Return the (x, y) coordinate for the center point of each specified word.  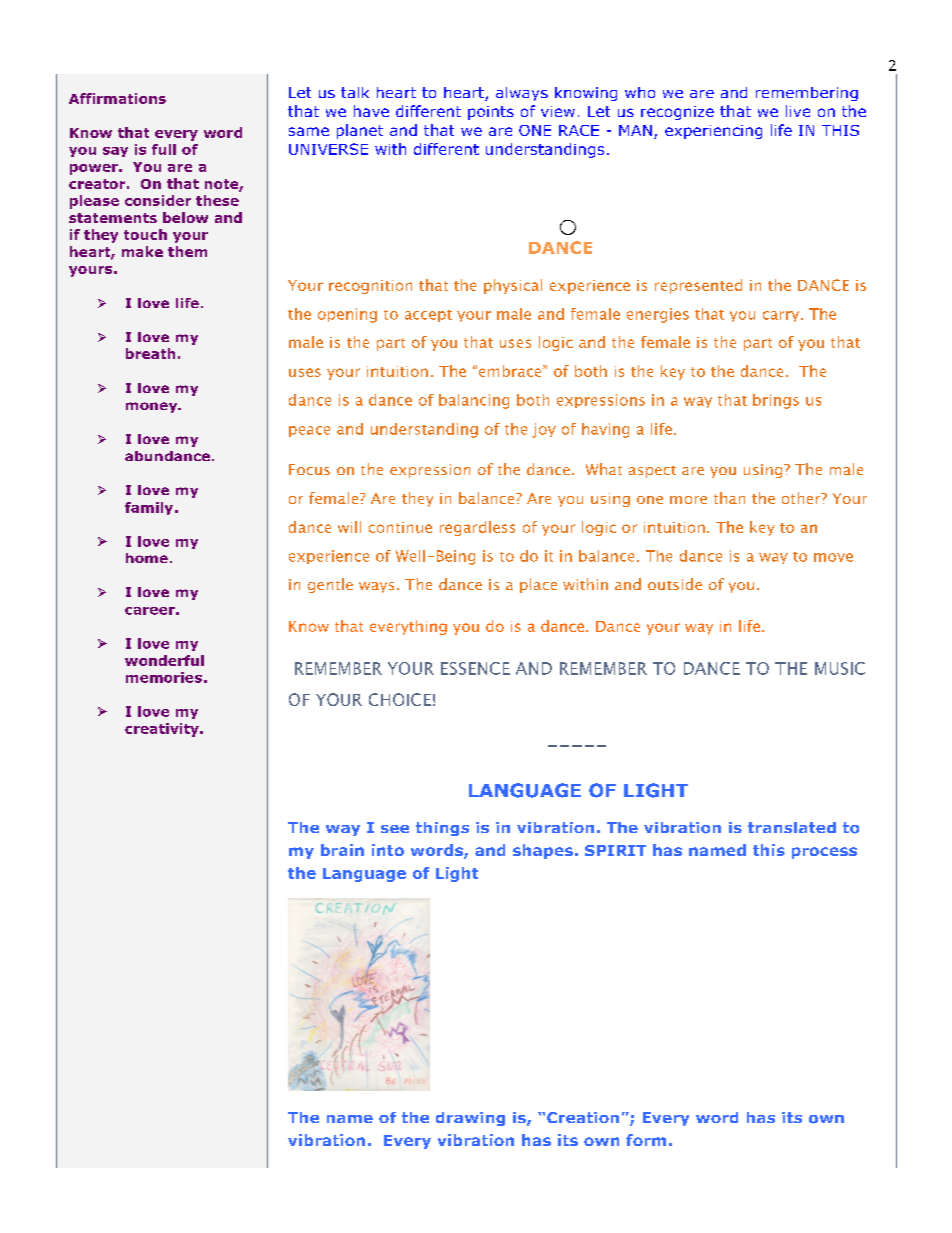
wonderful (164, 660)
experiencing (713, 132)
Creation (583, 1117)
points (491, 113)
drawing (470, 1119)
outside (675, 584)
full (164, 149)
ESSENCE (475, 668)
